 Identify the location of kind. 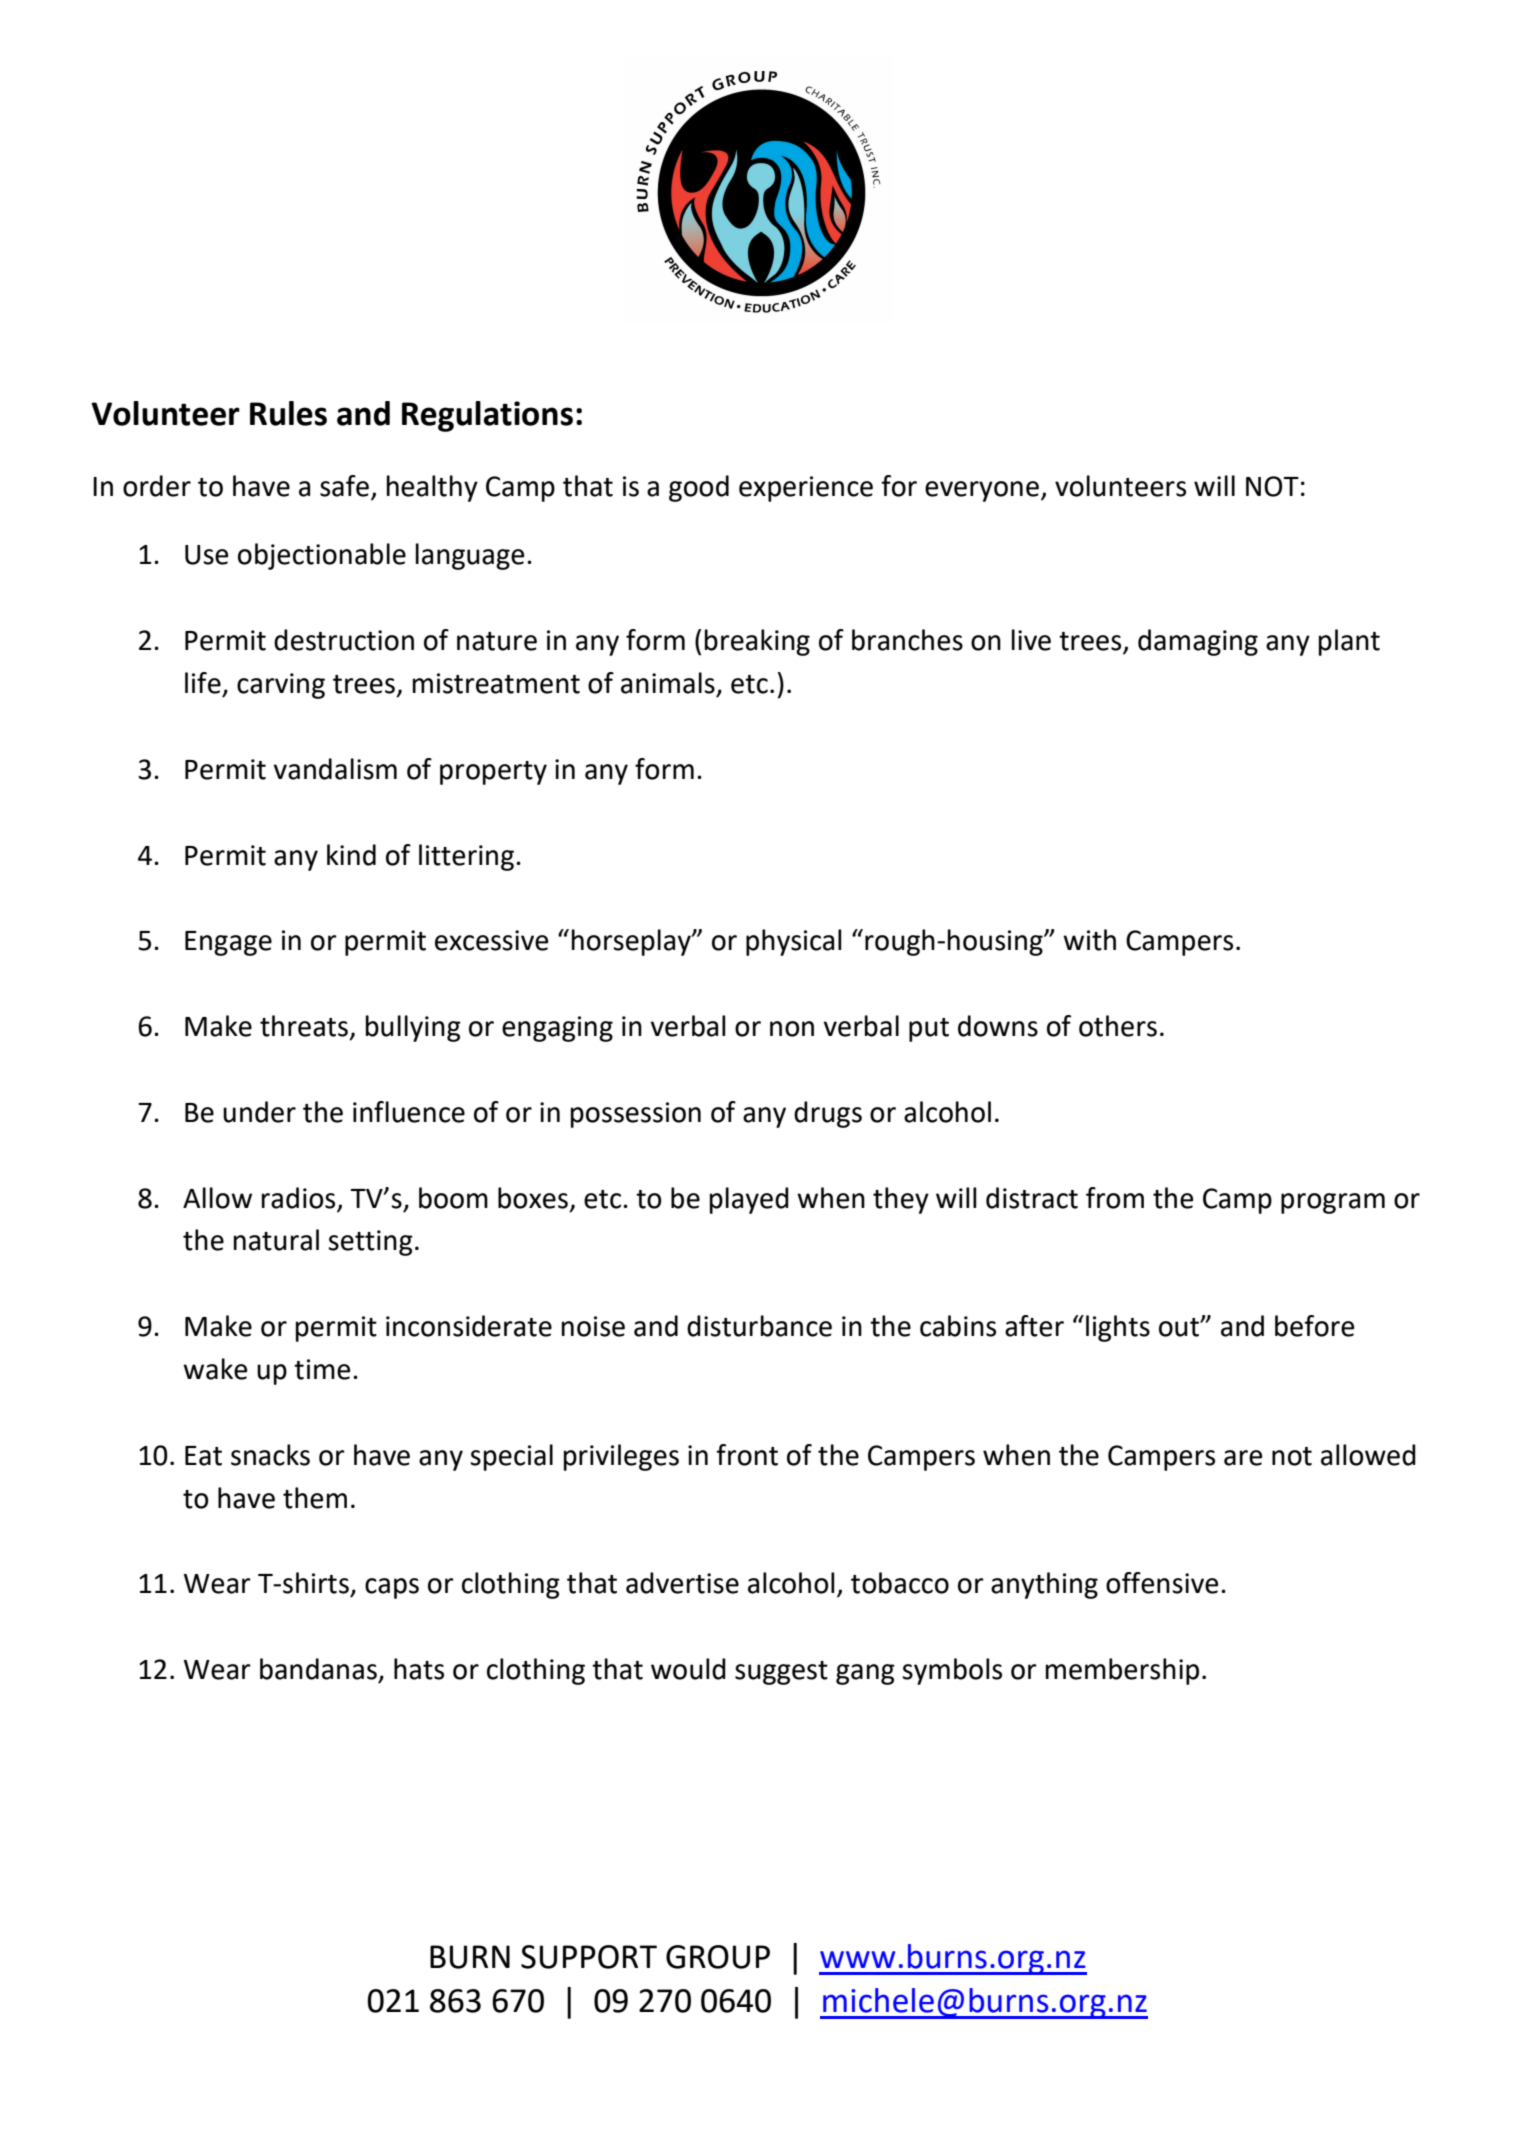
(351, 855).
